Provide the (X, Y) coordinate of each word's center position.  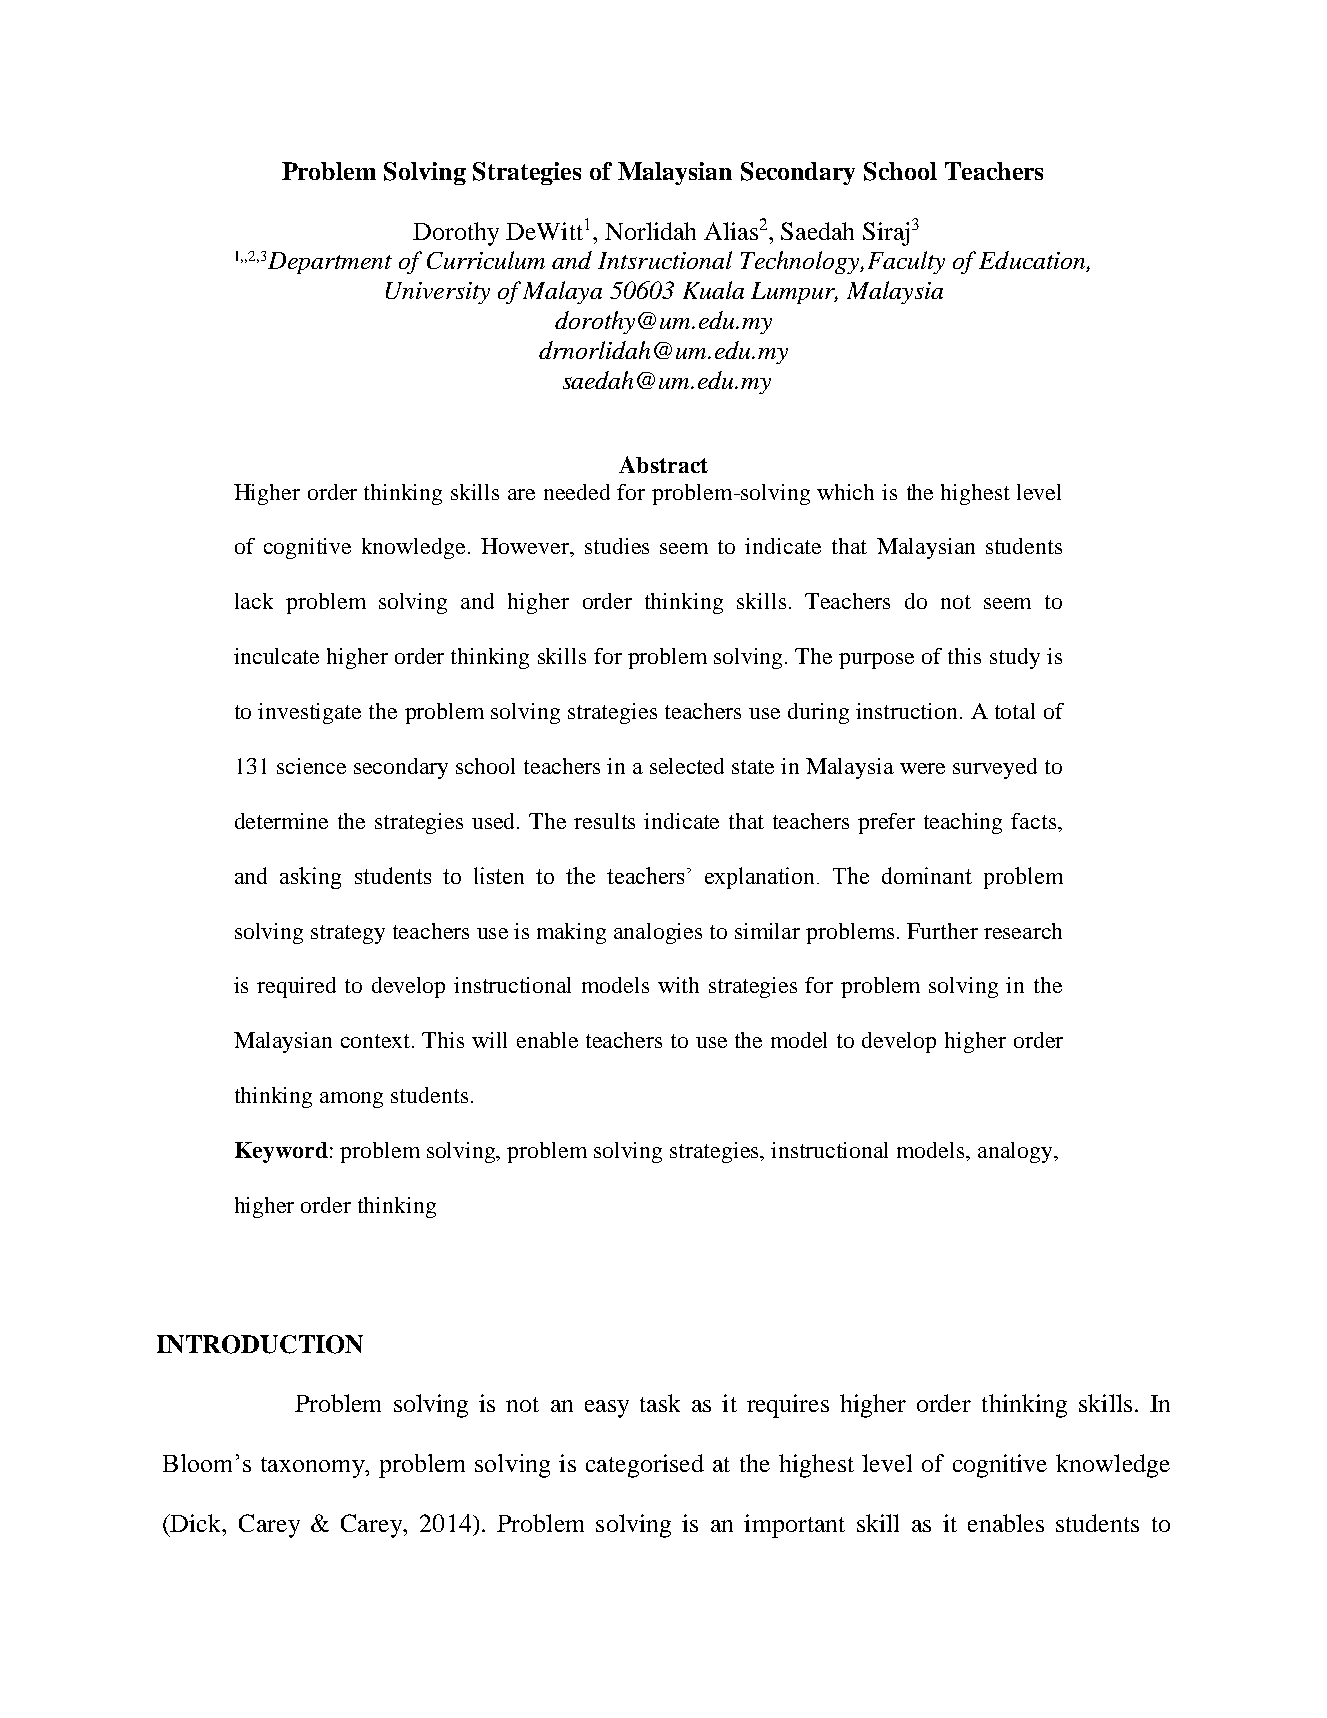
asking (310, 878)
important (794, 1526)
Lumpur (794, 293)
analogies (658, 933)
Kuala (713, 290)
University (438, 293)
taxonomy (314, 1467)
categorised (645, 1466)
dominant (927, 875)
